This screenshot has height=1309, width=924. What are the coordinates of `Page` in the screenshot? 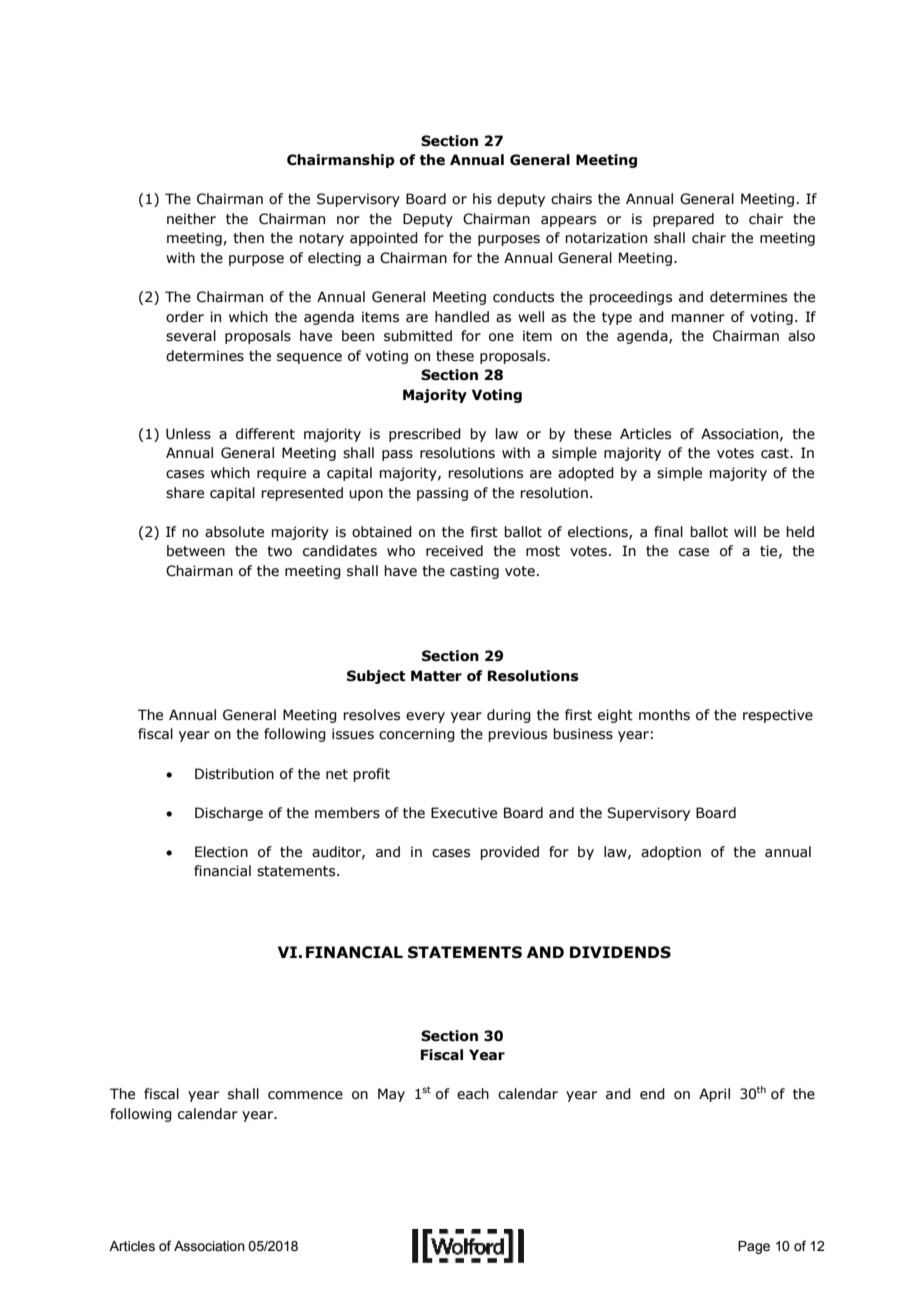 It's located at (754, 1247).
